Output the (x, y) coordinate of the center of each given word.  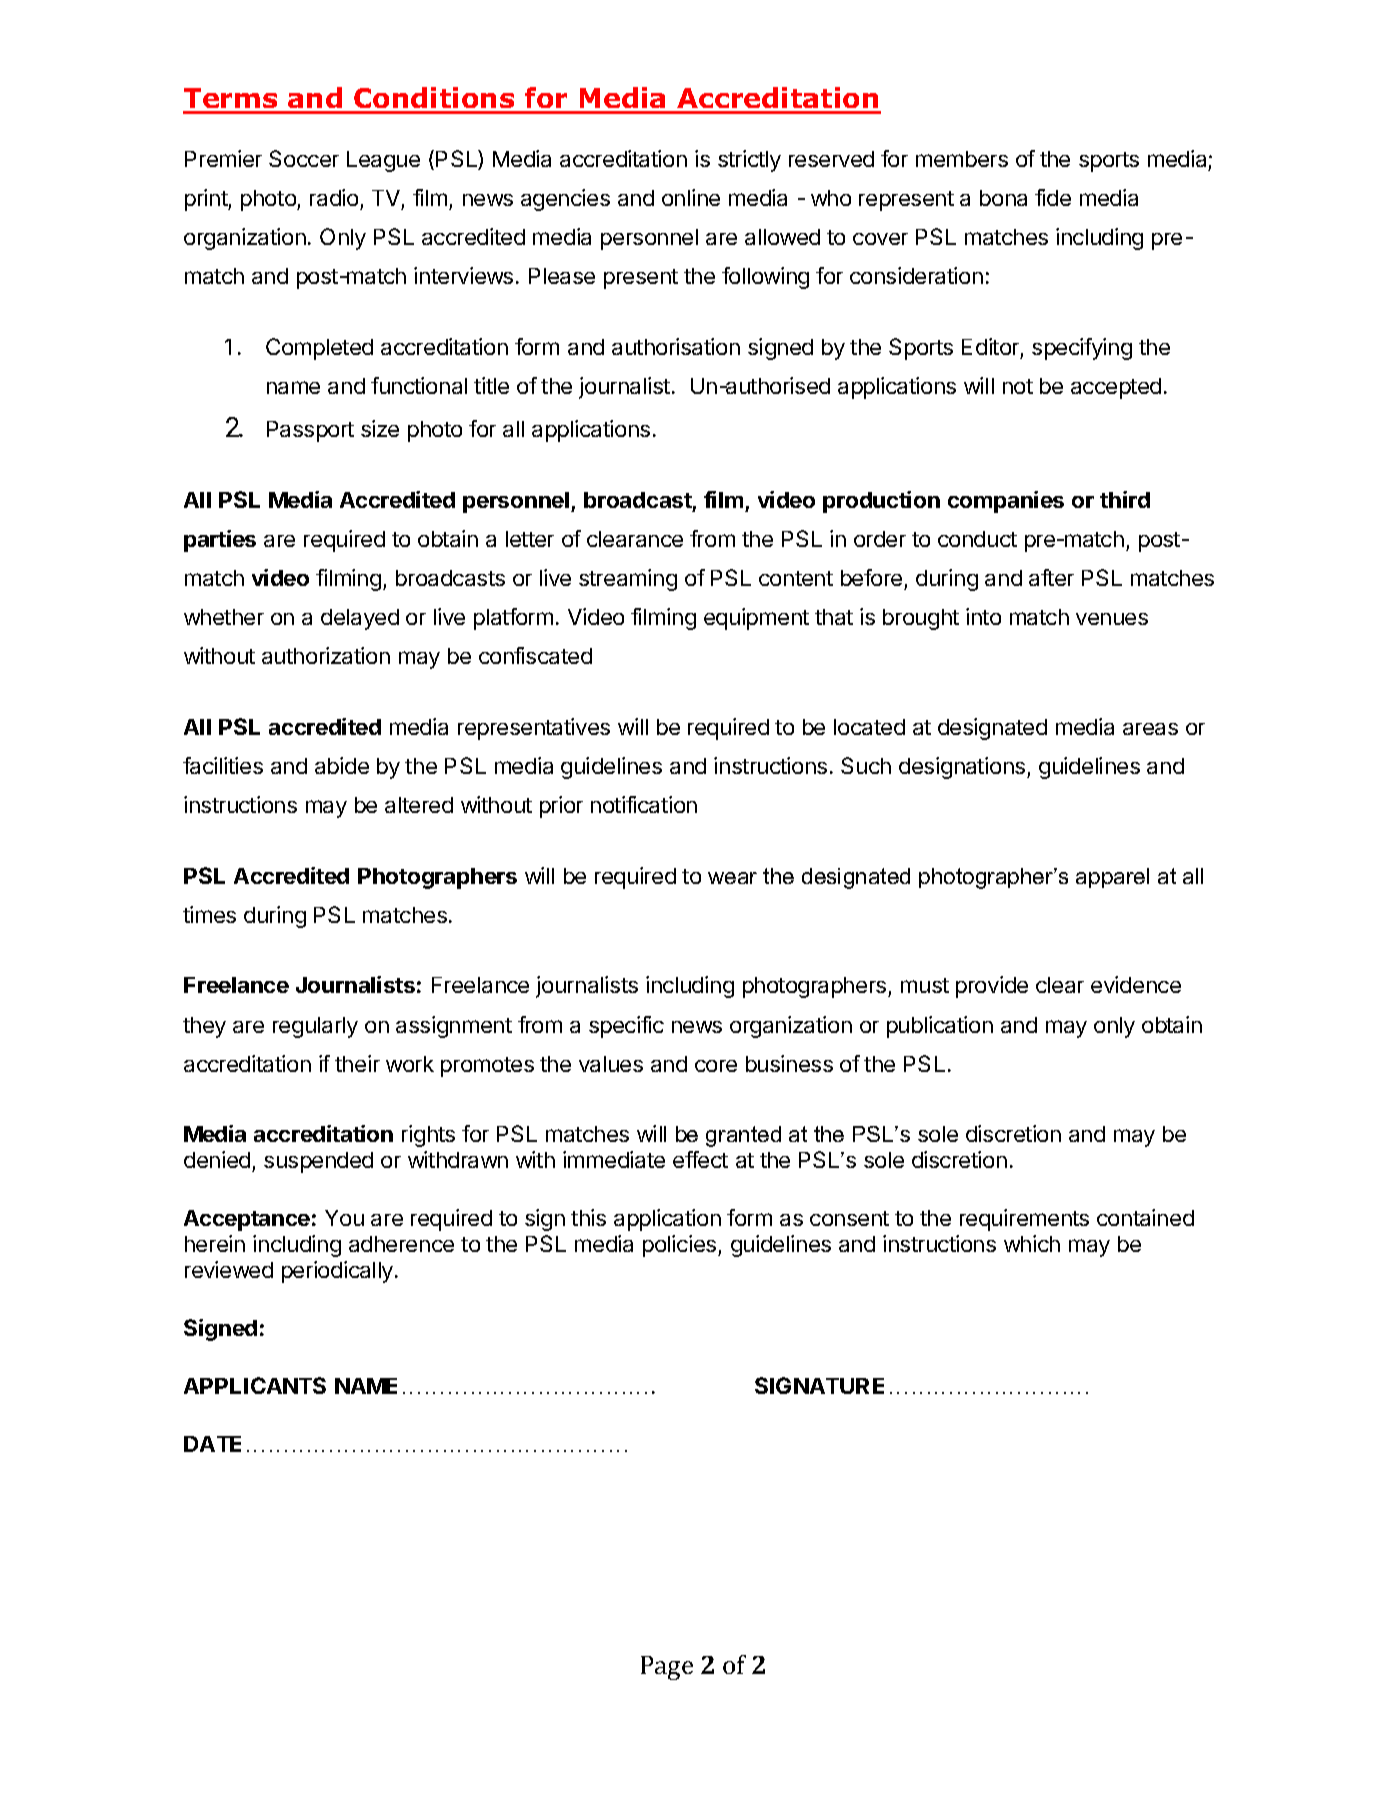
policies (681, 1246)
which (1032, 1243)
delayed (360, 619)
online (691, 197)
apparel (1112, 878)
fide (1053, 197)
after (1051, 577)
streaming (628, 580)
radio (334, 197)
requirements (1024, 1220)
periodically (337, 1272)
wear (732, 878)
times (209, 914)
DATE (212, 1444)
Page (667, 1668)
